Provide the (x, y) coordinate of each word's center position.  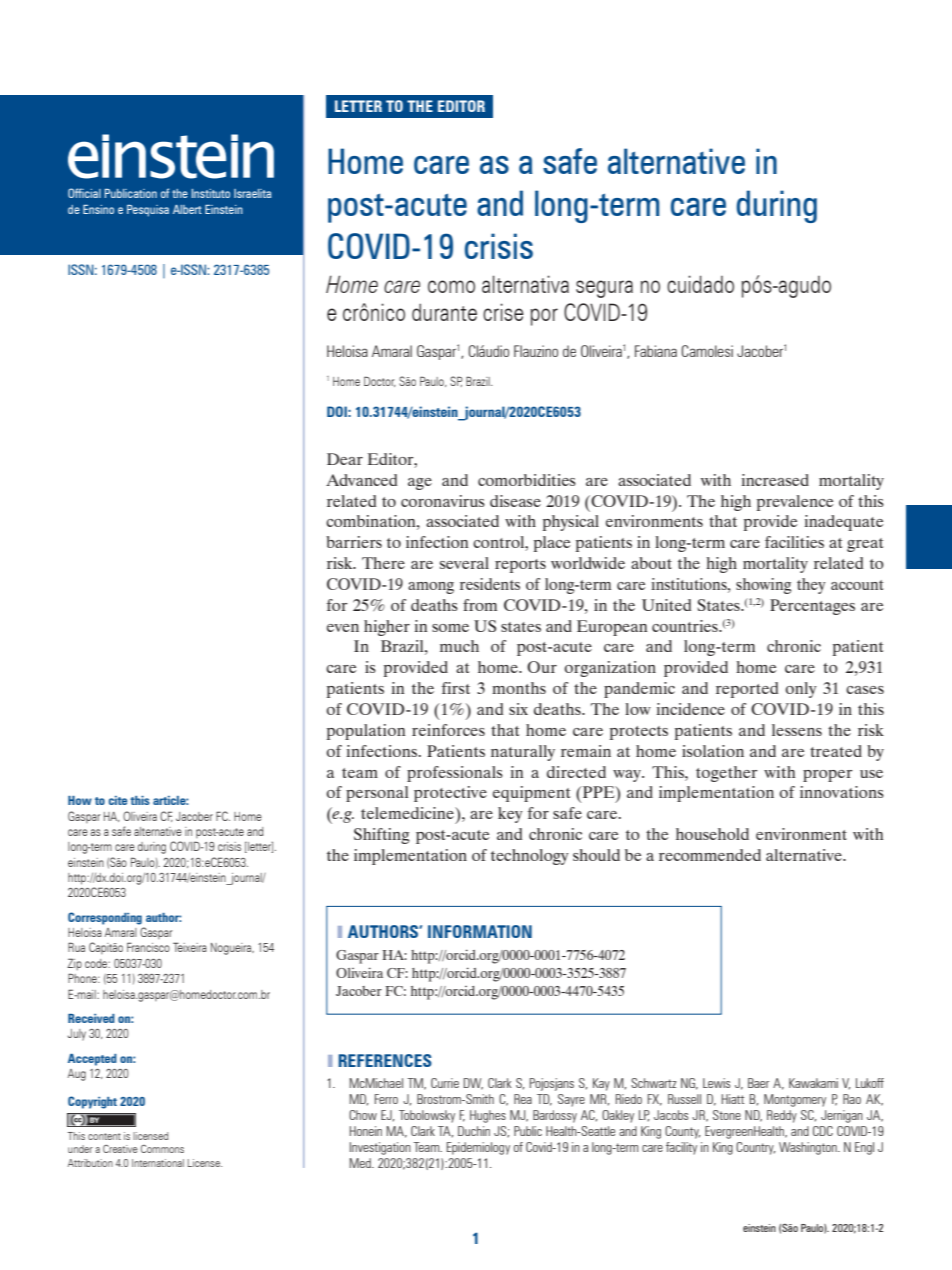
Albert (187, 209)
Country (755, 1148)
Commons (162, 1149)
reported (747, 690)
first (456, 688)
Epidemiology (478, 1148)
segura (604, 289)
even (343, 628)
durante (444, 312)
